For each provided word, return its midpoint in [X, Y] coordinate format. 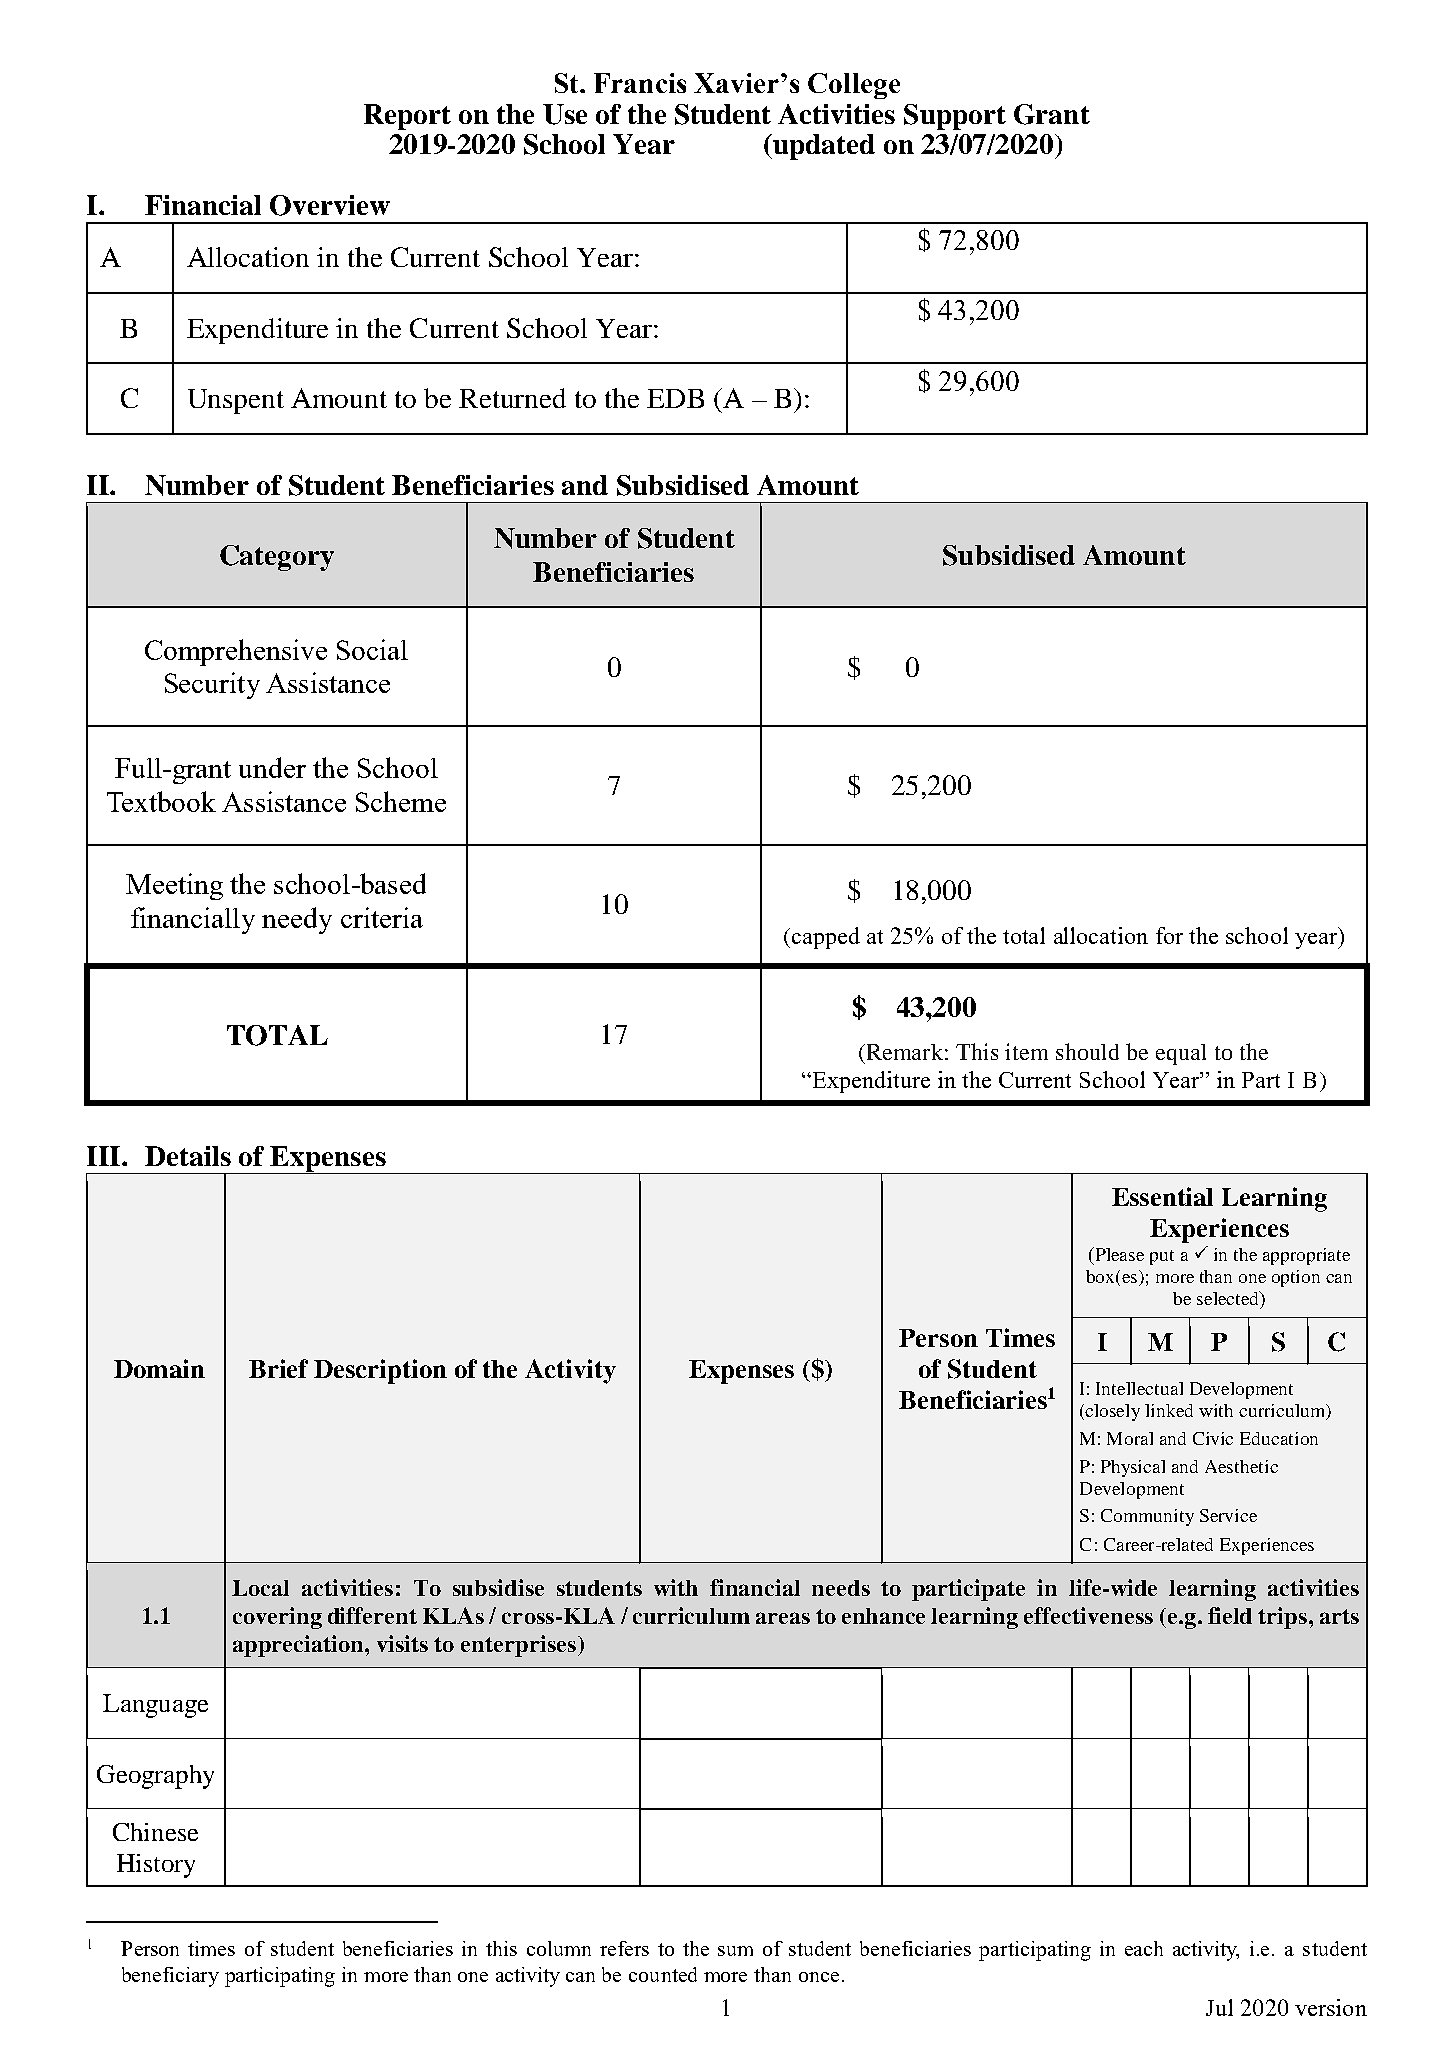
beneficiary [170, 1977]
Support [955, 117]
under [272, 767]
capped [824, 938]
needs [841, 1588]
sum [735, 1951]
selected [1229, 1298]
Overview [330, 205]
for [1169, 935]
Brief [278, 1368]
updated [823, 147]
